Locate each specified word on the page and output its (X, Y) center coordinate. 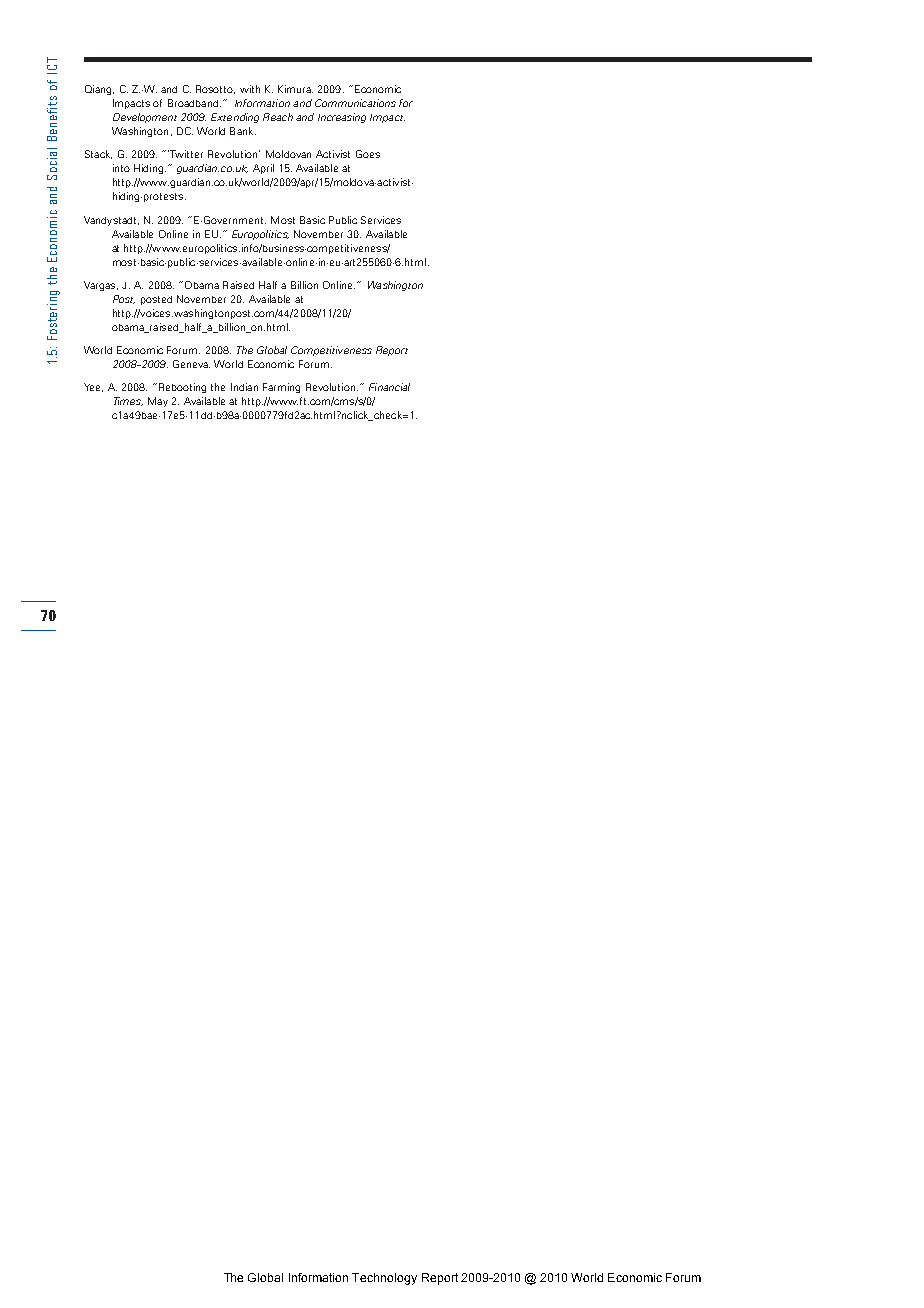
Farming (281, 388)
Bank (243, 131)
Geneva (191, 364)
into (121, 168)
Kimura (295, 89)
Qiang (99, 90)
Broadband (193, 103)
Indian (244, 387)
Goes (368, 154)
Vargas (101, 286)
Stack (98, 154)
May (158, 402)
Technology (384, 1279)
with (250, 89)
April (263, 169)
